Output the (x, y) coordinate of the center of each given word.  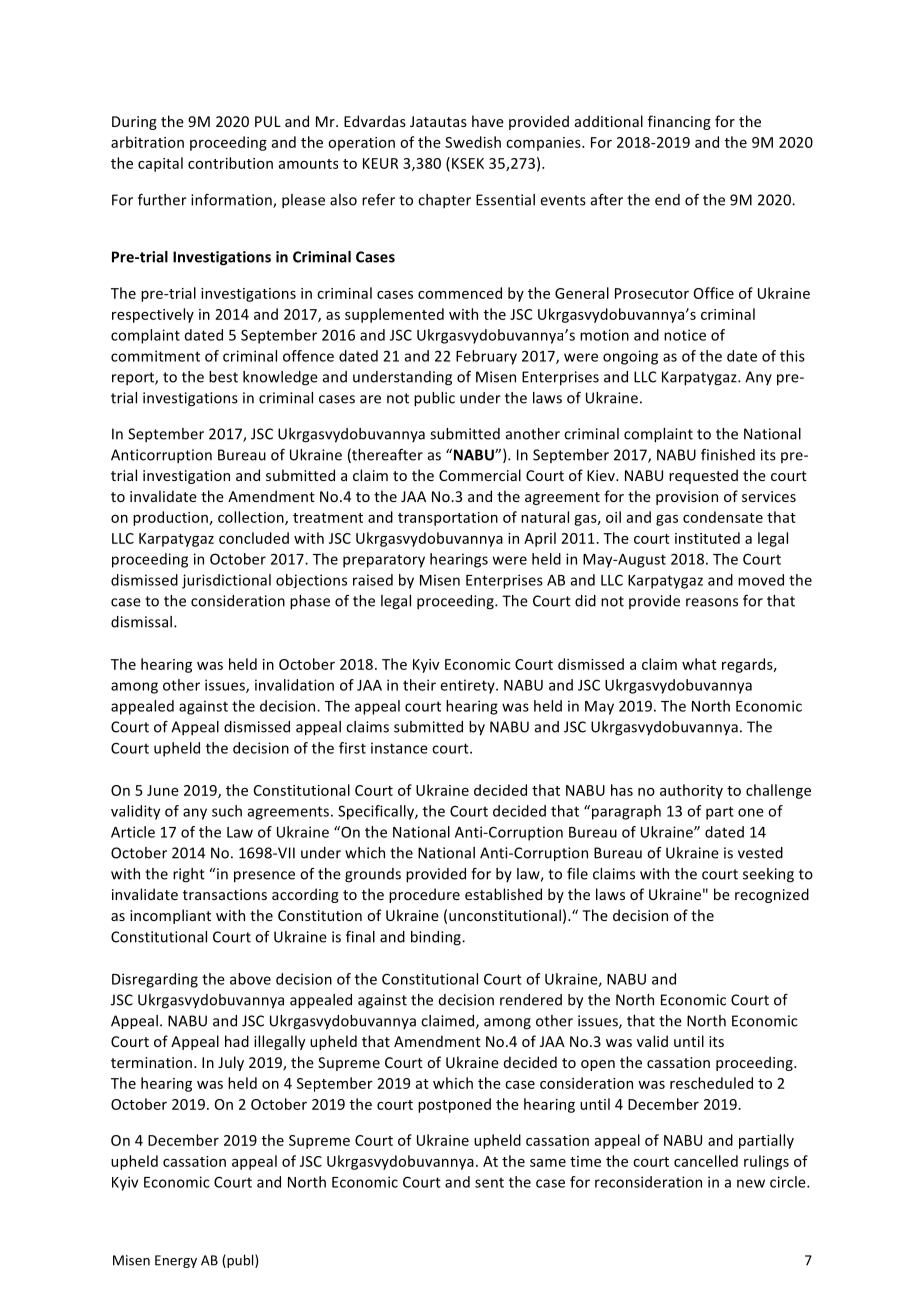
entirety (468, 686)
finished (728, 455)
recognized (772, 895)
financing (679, 122)
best (223, 377)
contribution (230, 163)
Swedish (473, 142)
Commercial (480, 475)
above (250, 979)
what (699, 664)
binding (437, 938)
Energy (176, 1261)
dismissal (141, 622)
